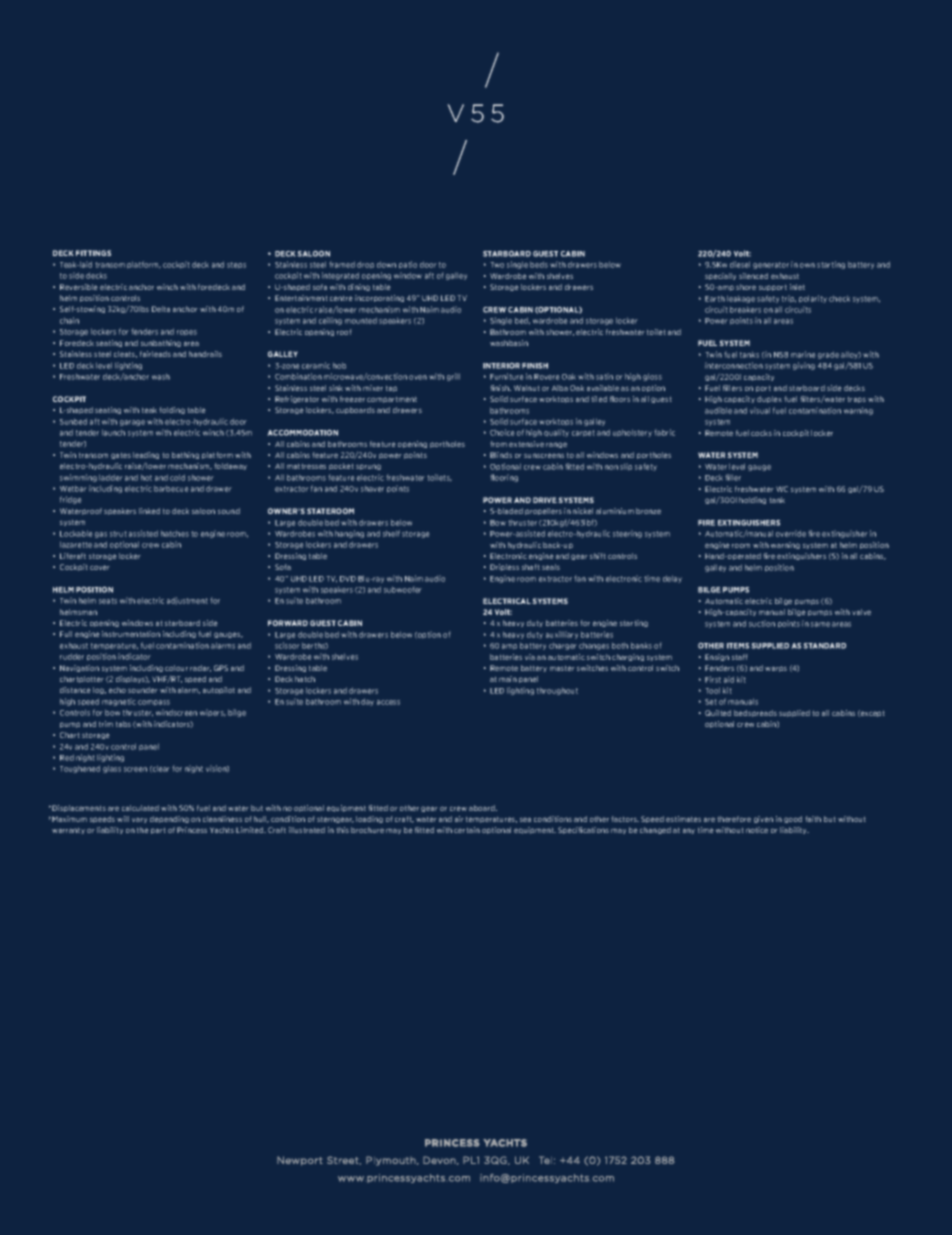 The width and height of the screenshot is (952, 1235). I want to click on Quilted, so click(718, 713).
